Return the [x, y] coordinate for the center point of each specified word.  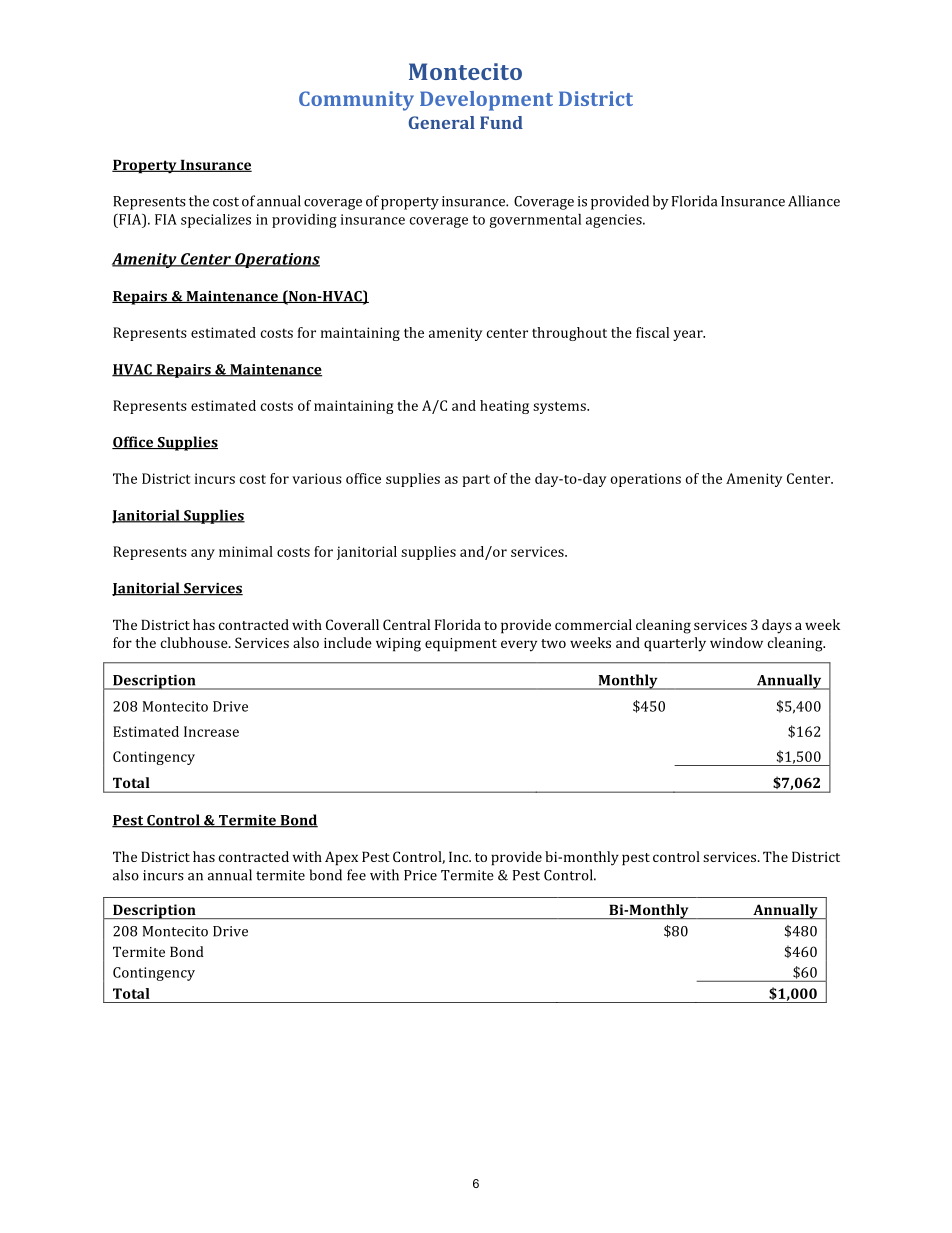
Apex [341, 858]
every [519, 646]
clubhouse [195, 642]
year [689, 335]
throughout [569, 334]
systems [560, 407]
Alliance [814, 201]
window [736, 642]
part [476, 481]
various [317, 478]
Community [356, 101]
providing [304, 221]
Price [420, 875]
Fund [501, 122]
